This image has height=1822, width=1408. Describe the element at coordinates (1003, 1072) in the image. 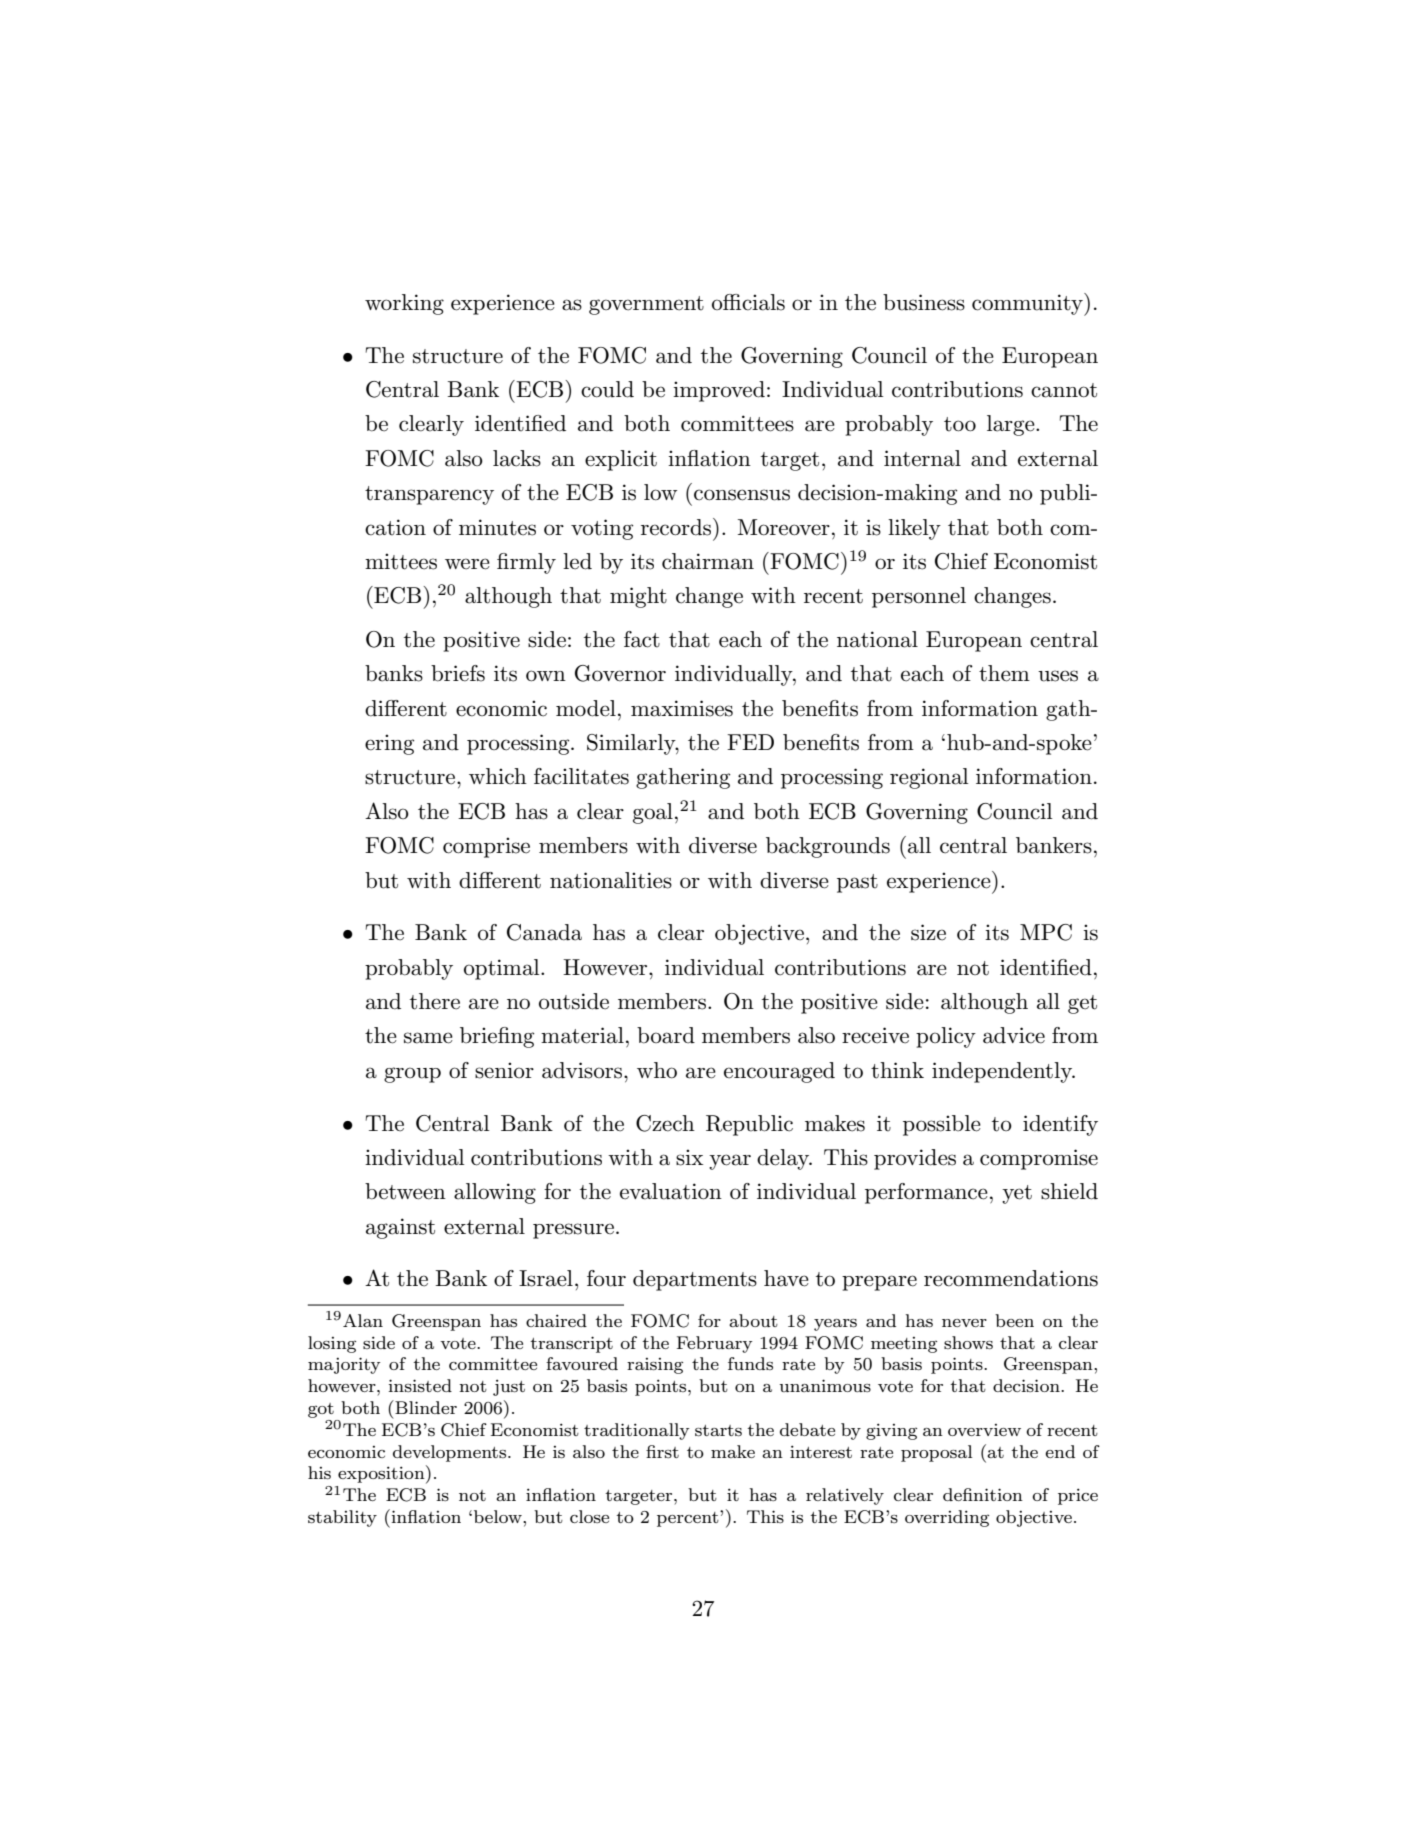

I see `independently` at that location.
